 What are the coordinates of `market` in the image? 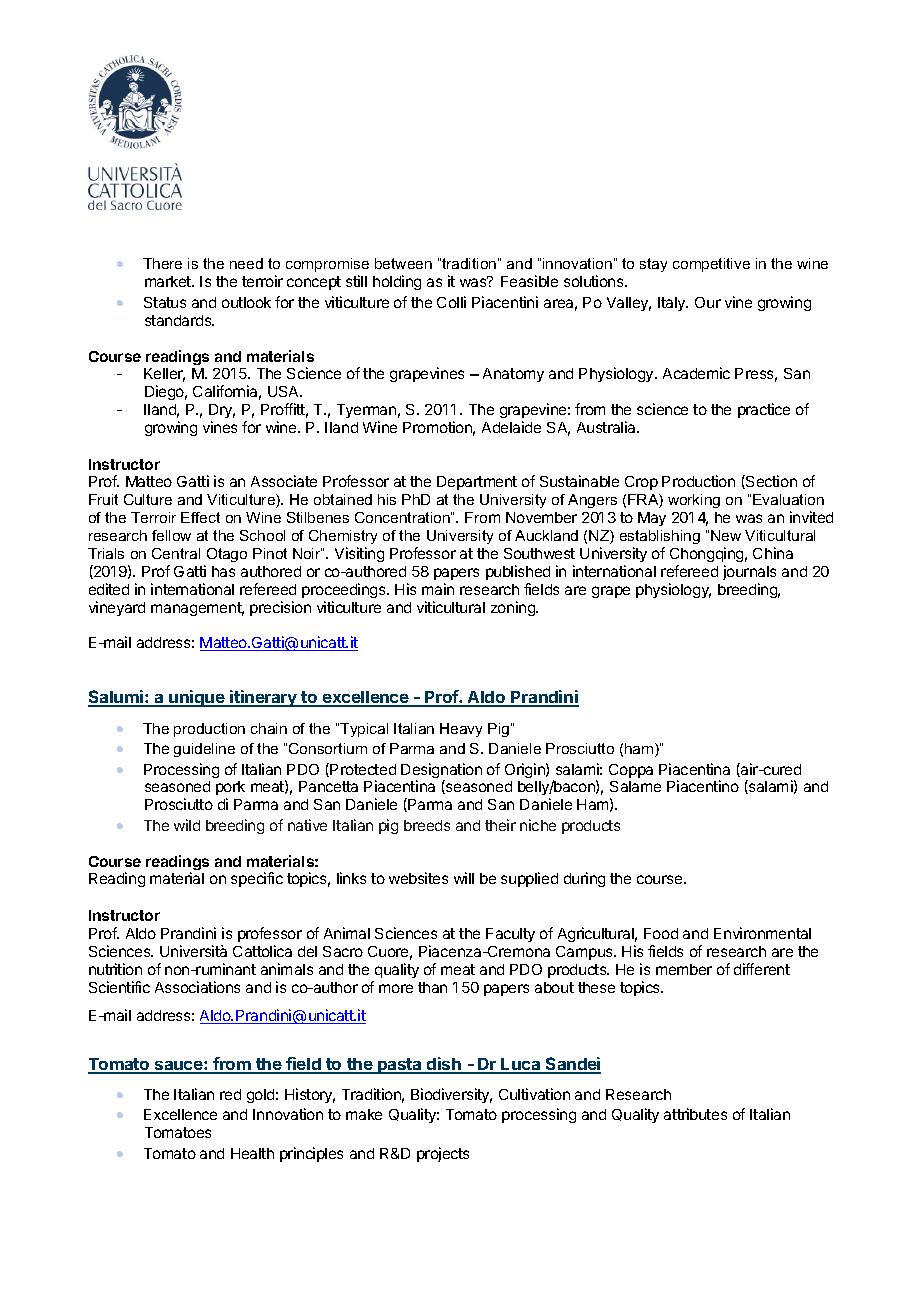 It's located at (169, 281).
